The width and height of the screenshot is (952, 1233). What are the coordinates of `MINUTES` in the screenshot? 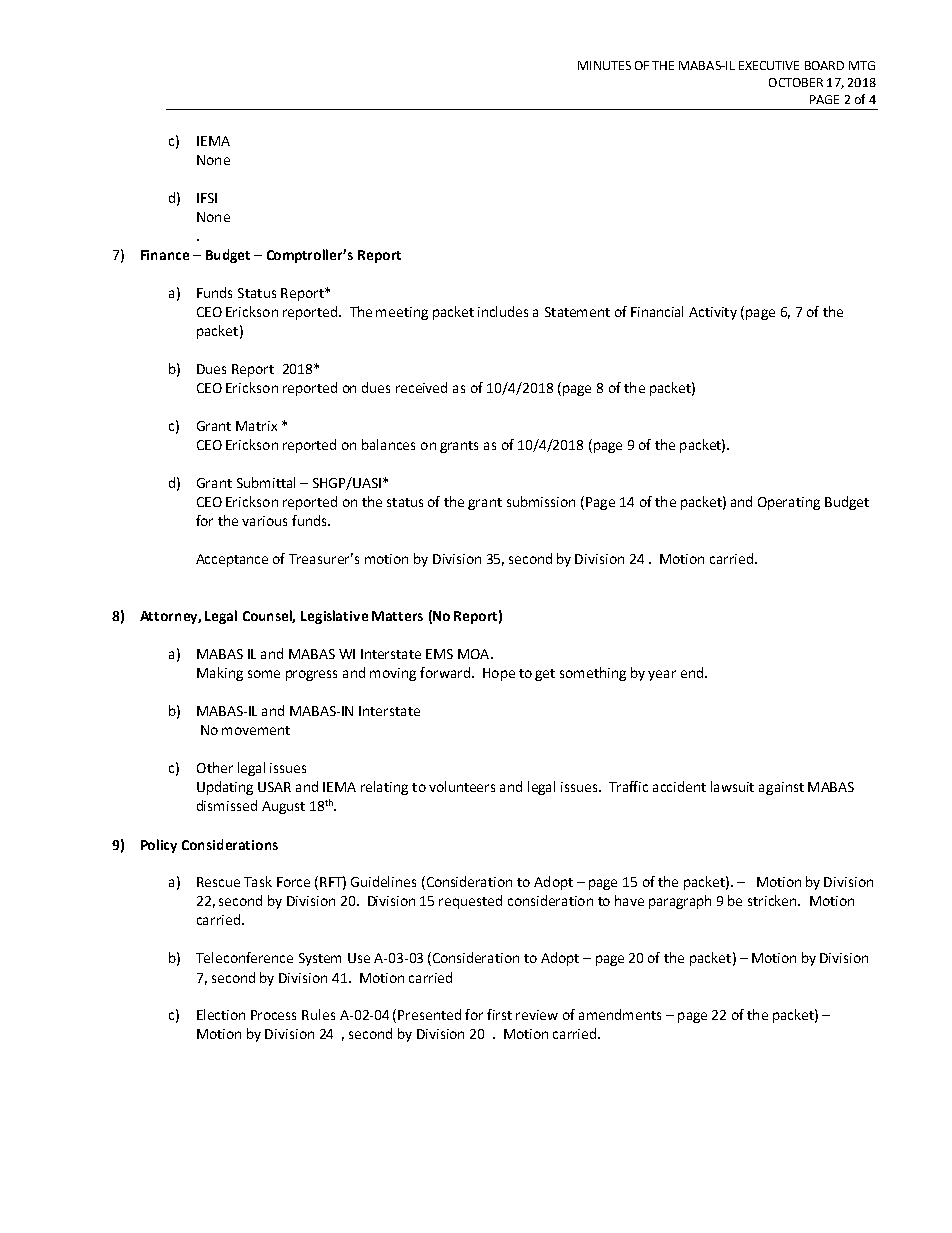 It's located at (604, 65).
